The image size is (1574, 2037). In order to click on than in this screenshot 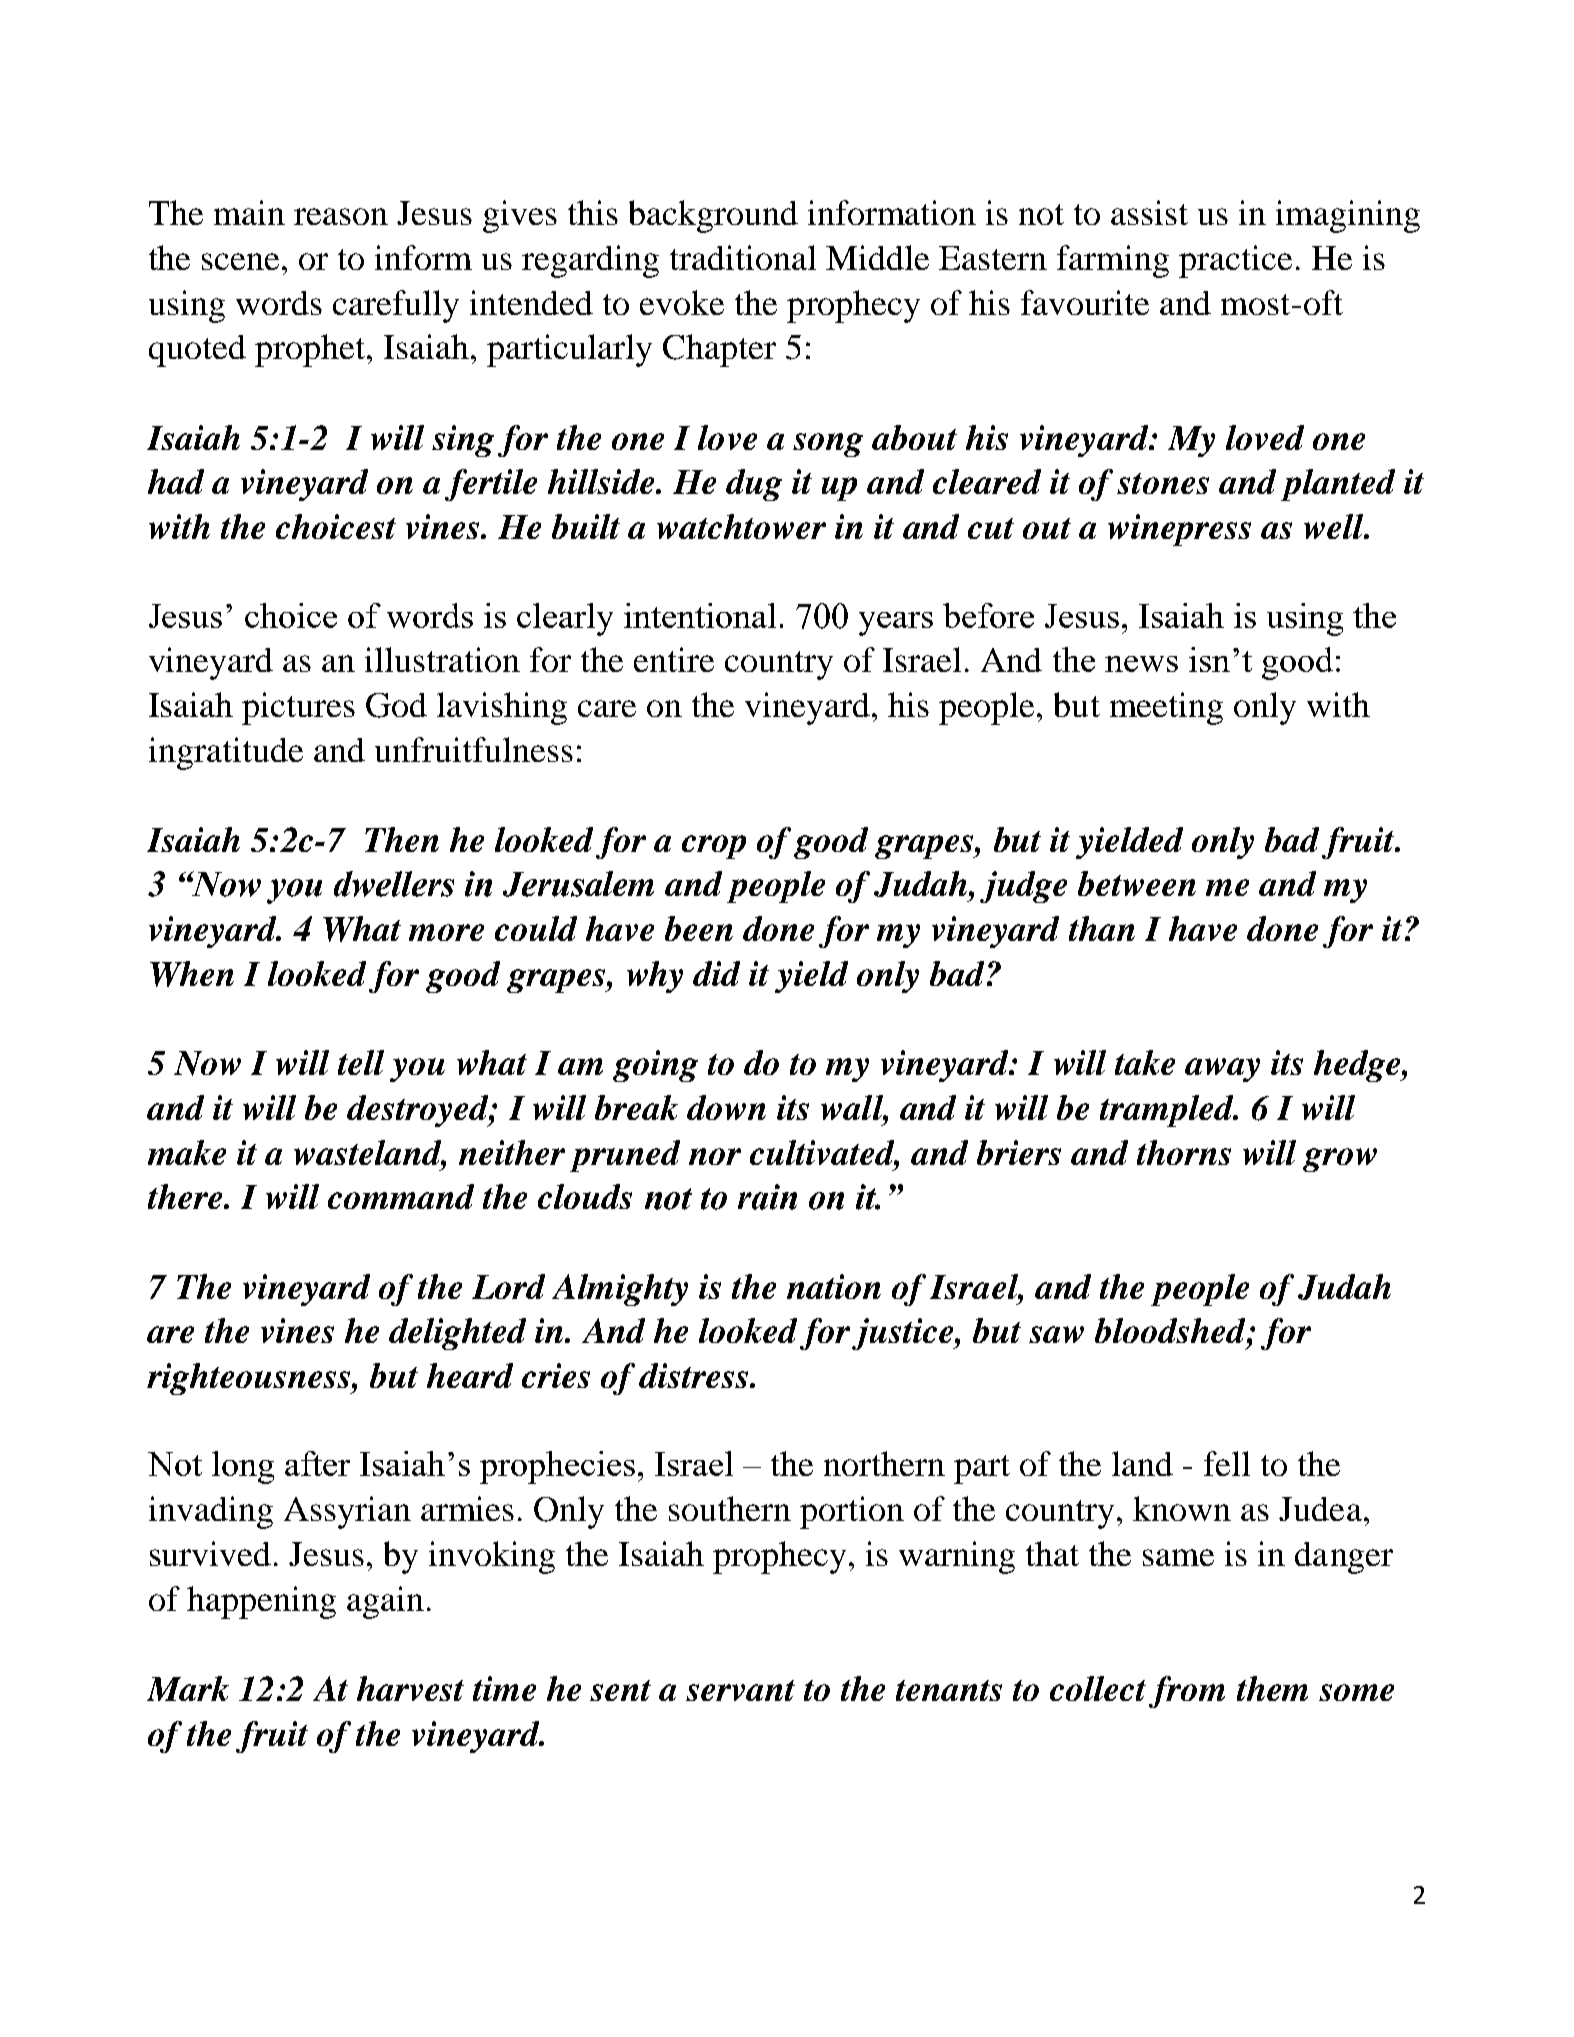, I will do `click(1102, 928)`.
